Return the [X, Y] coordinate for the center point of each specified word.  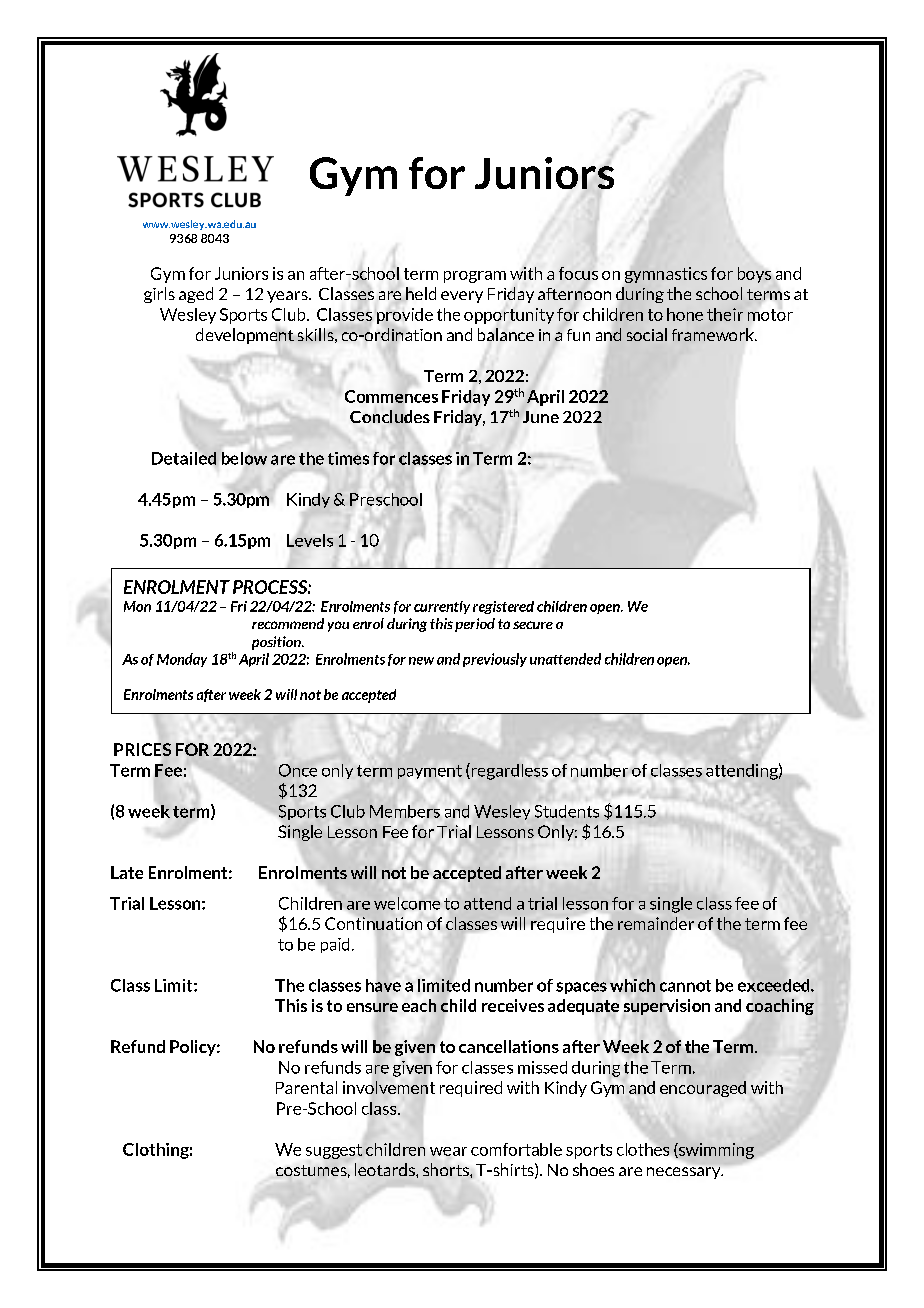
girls [159, 295]
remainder [656, 923]
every [462, 297]
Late [127, 872]
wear [448, 1151]
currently [442, 607]
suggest [334, 1151]
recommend [288, 623]
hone [685, 314]
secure [533, 625]
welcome [407, 903]
